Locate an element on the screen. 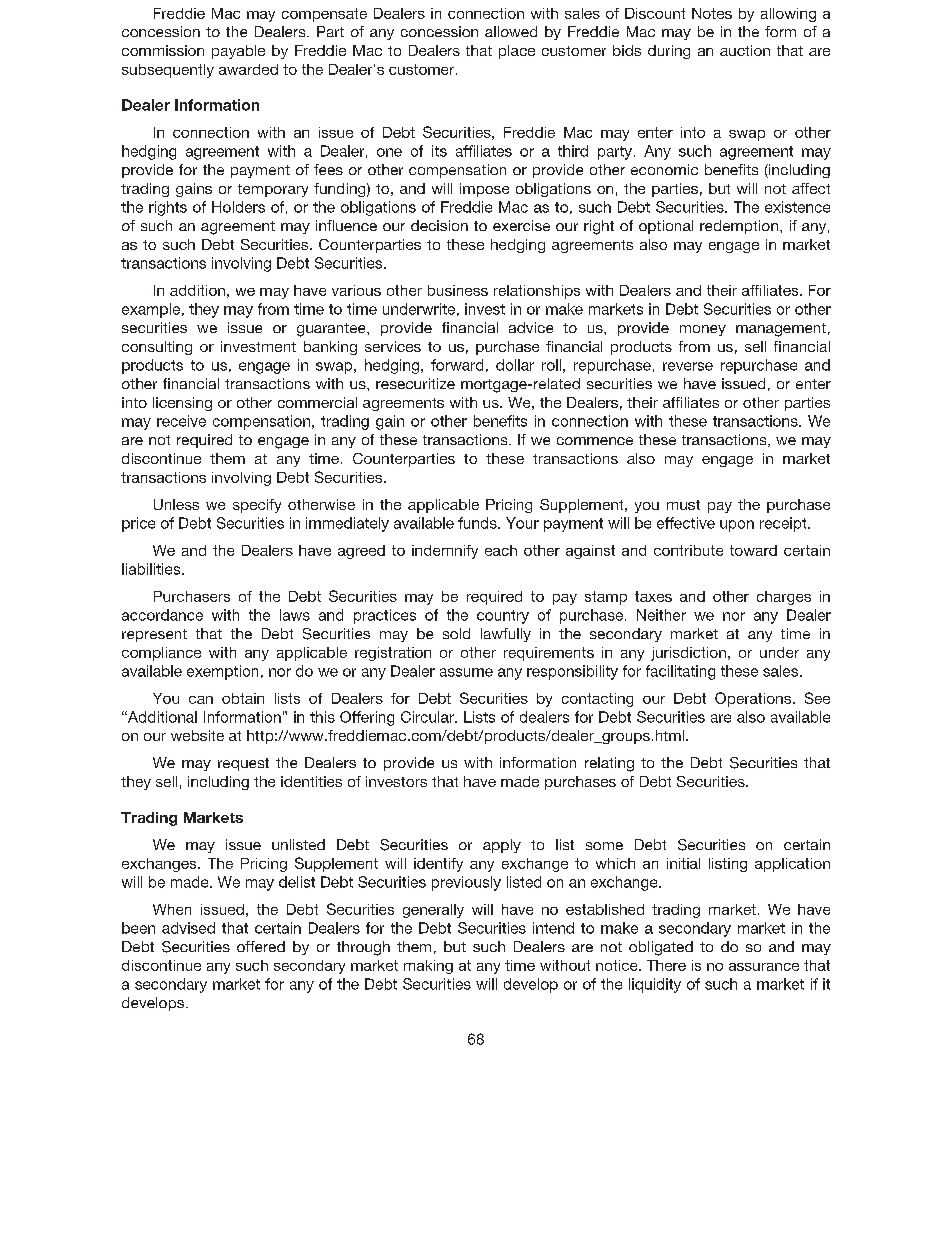 Image resolution: width=952 pixels, height=1233 pixels. auction is located at coordinates (745, 50).
